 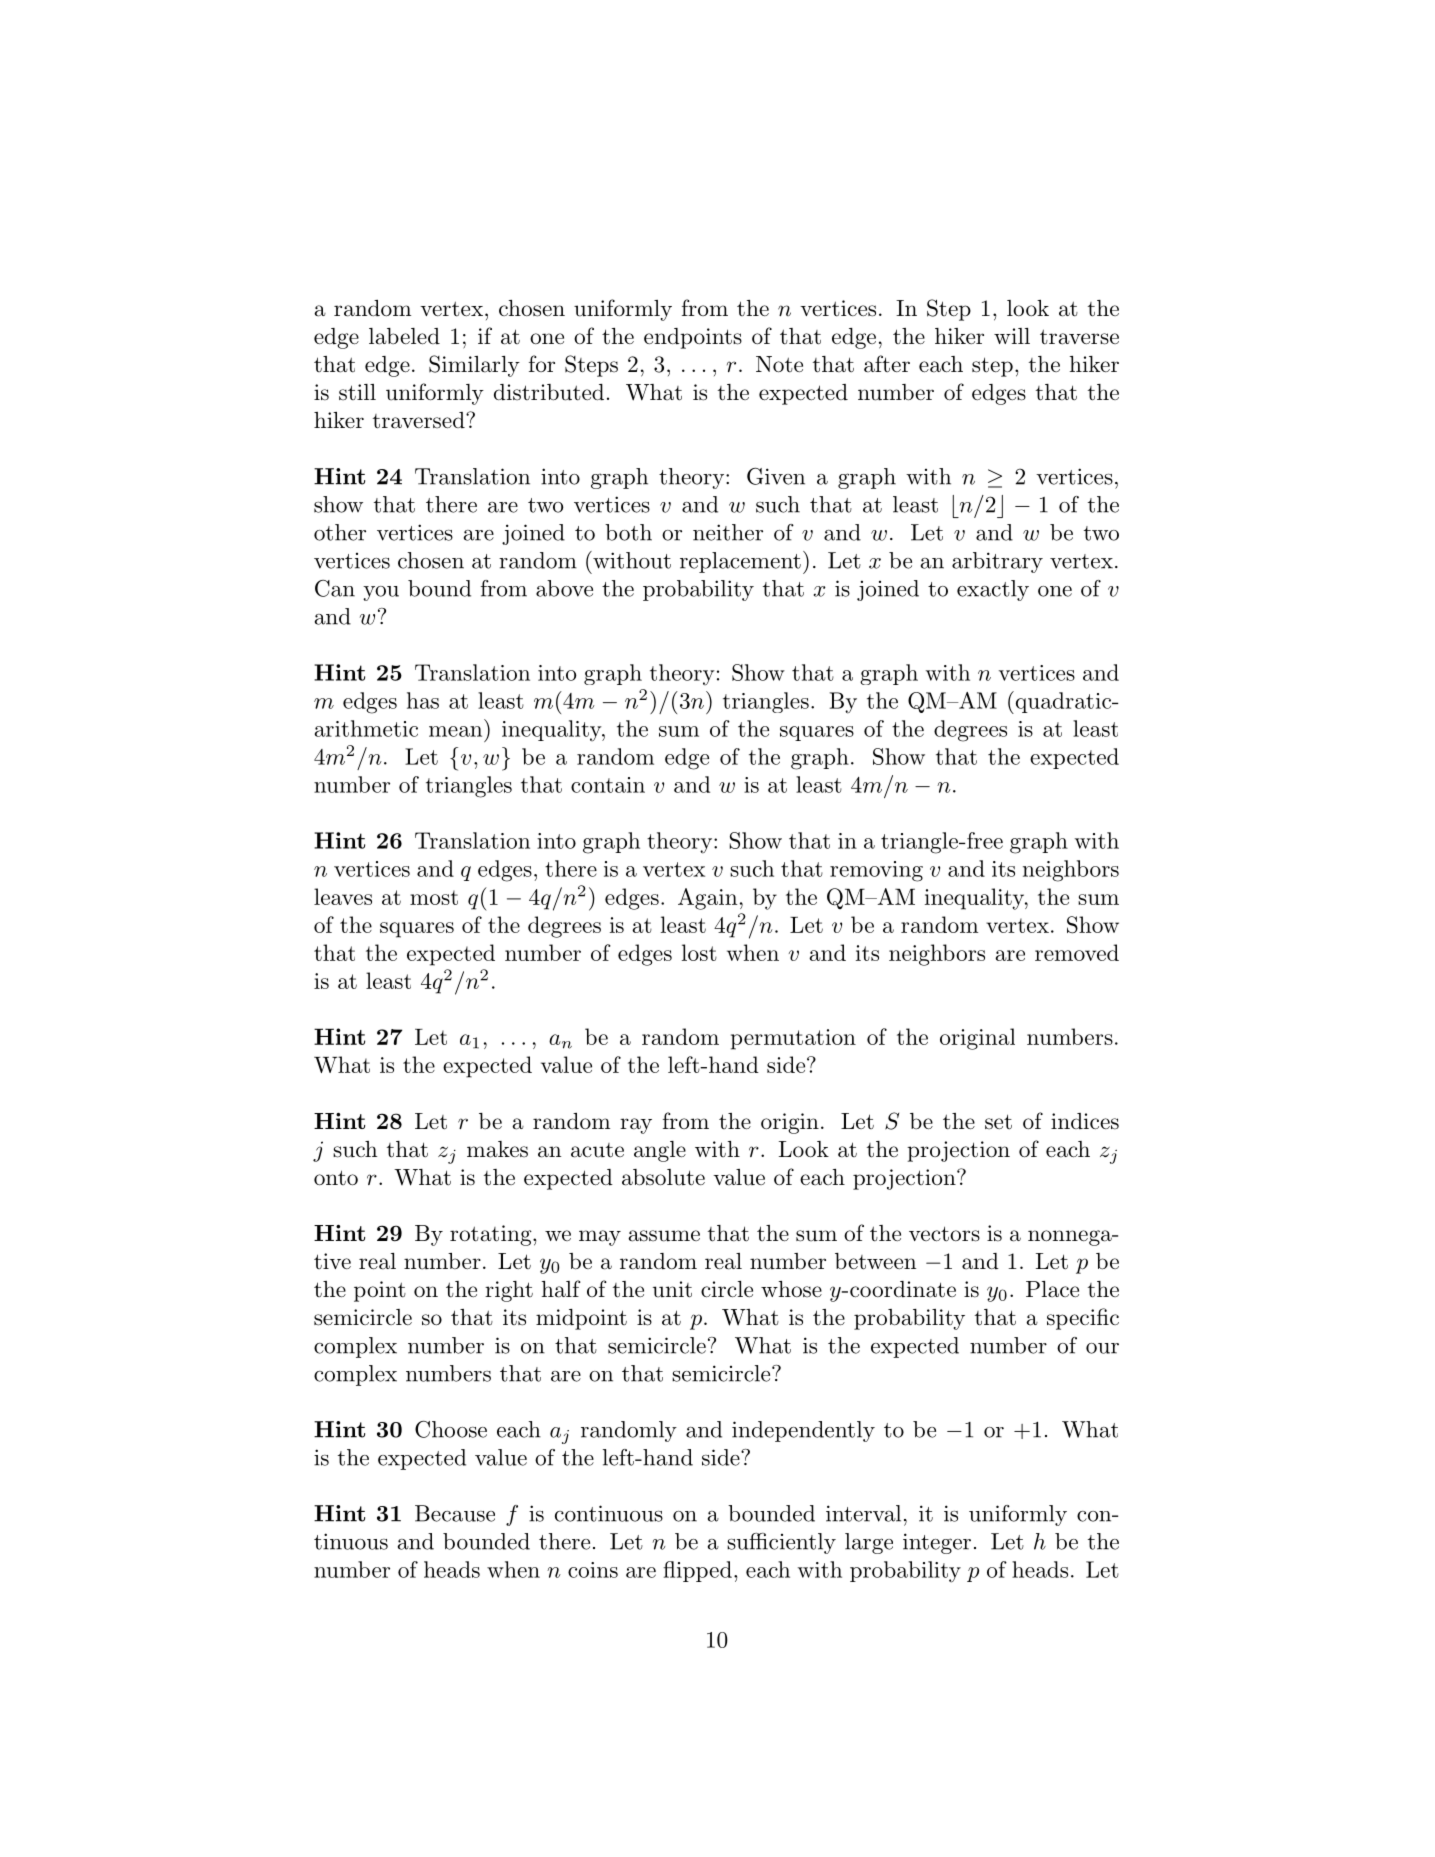 What do you see at coordinates (663, 1177) in the image?
I see `absolute` at bounding box center [663, 1177].
